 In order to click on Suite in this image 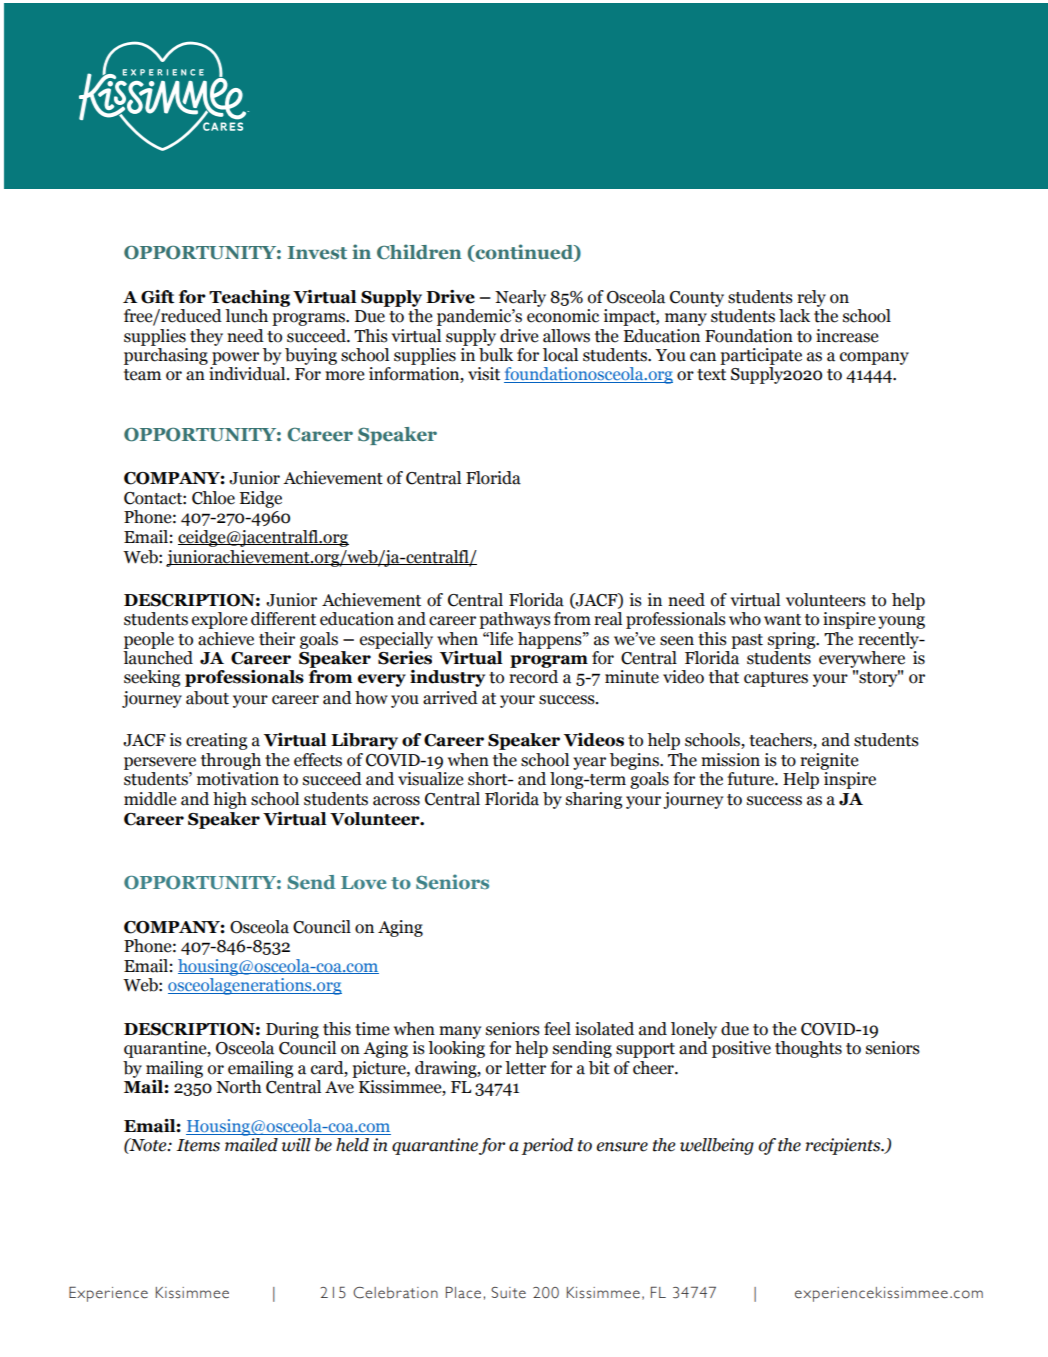, I will do `click(508, 1293)`.
